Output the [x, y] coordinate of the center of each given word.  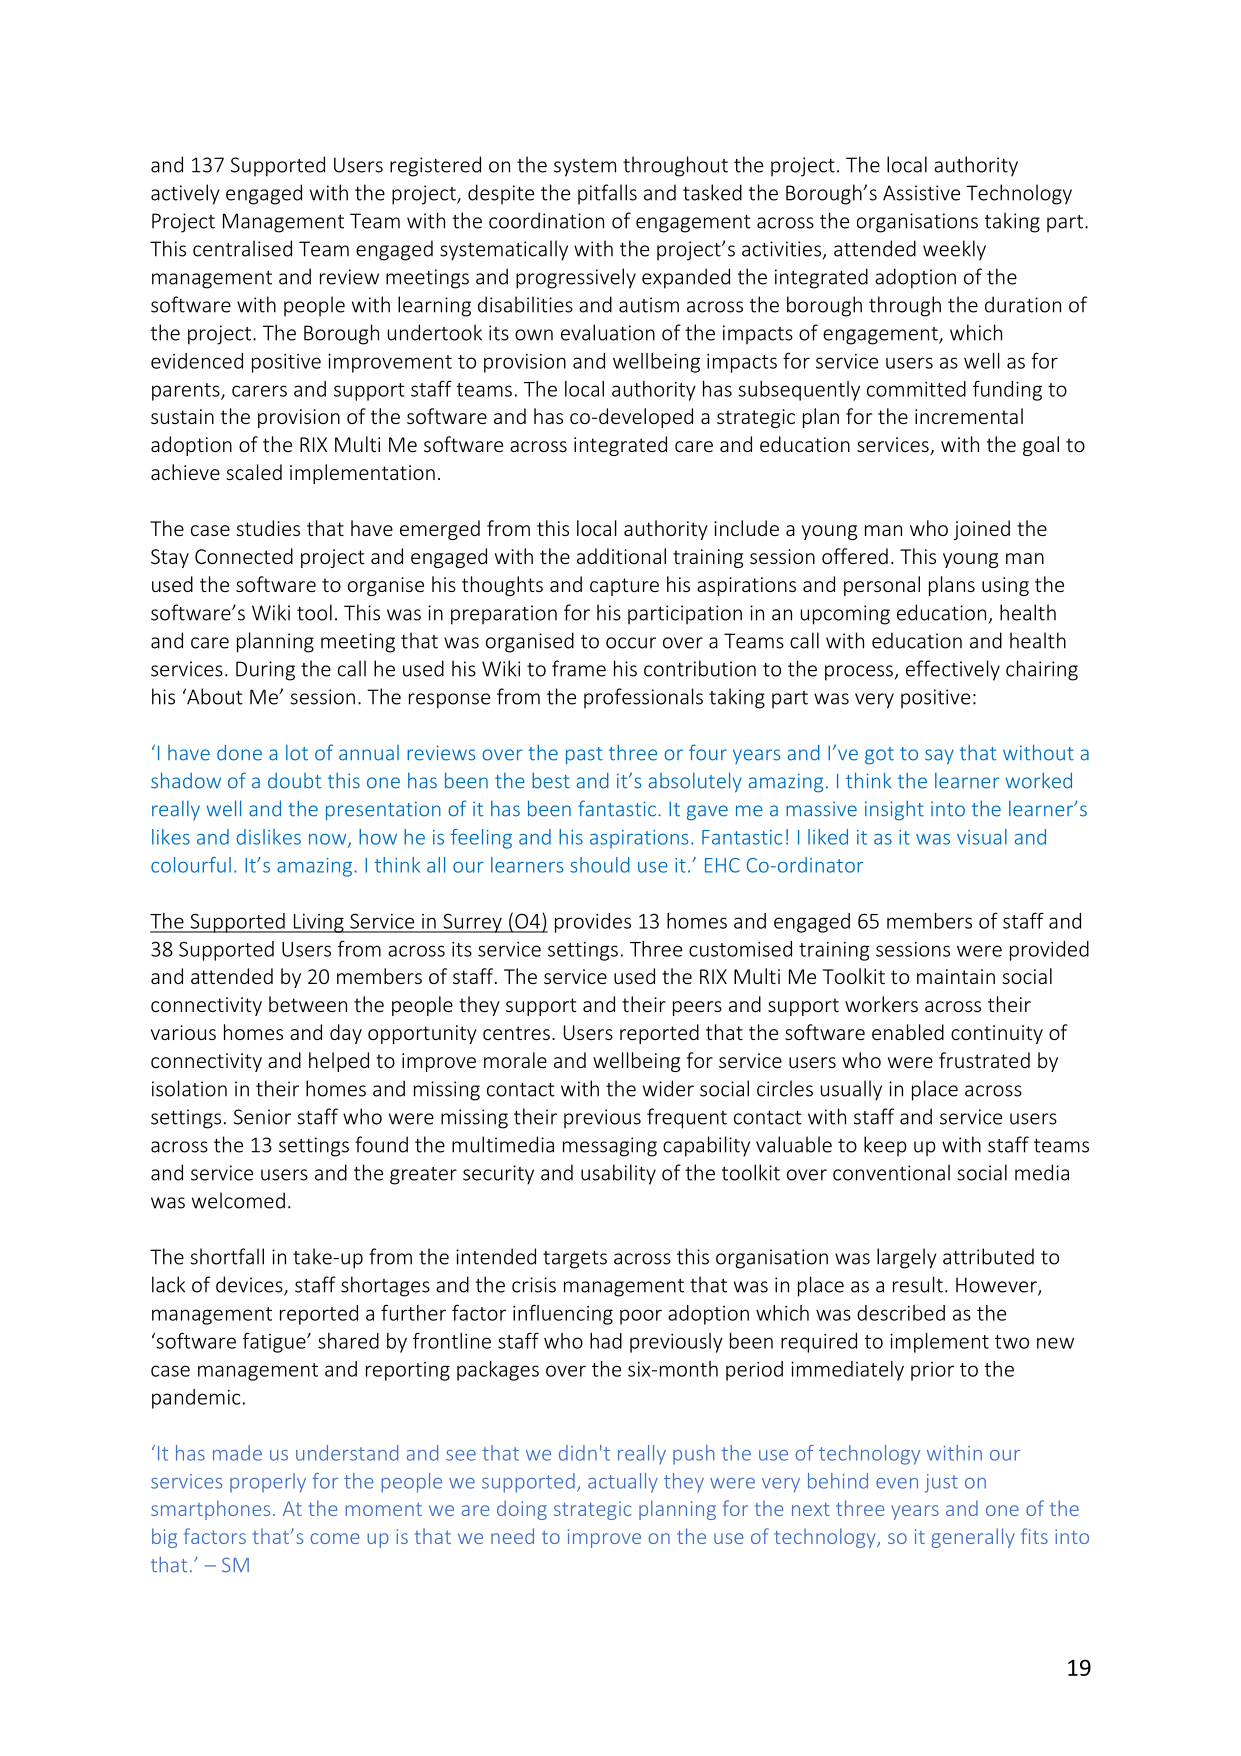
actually [623, 1483]
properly [268, 1483]
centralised [242, 248]
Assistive [921, 193]
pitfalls [607, 194]
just [941, 1483]
